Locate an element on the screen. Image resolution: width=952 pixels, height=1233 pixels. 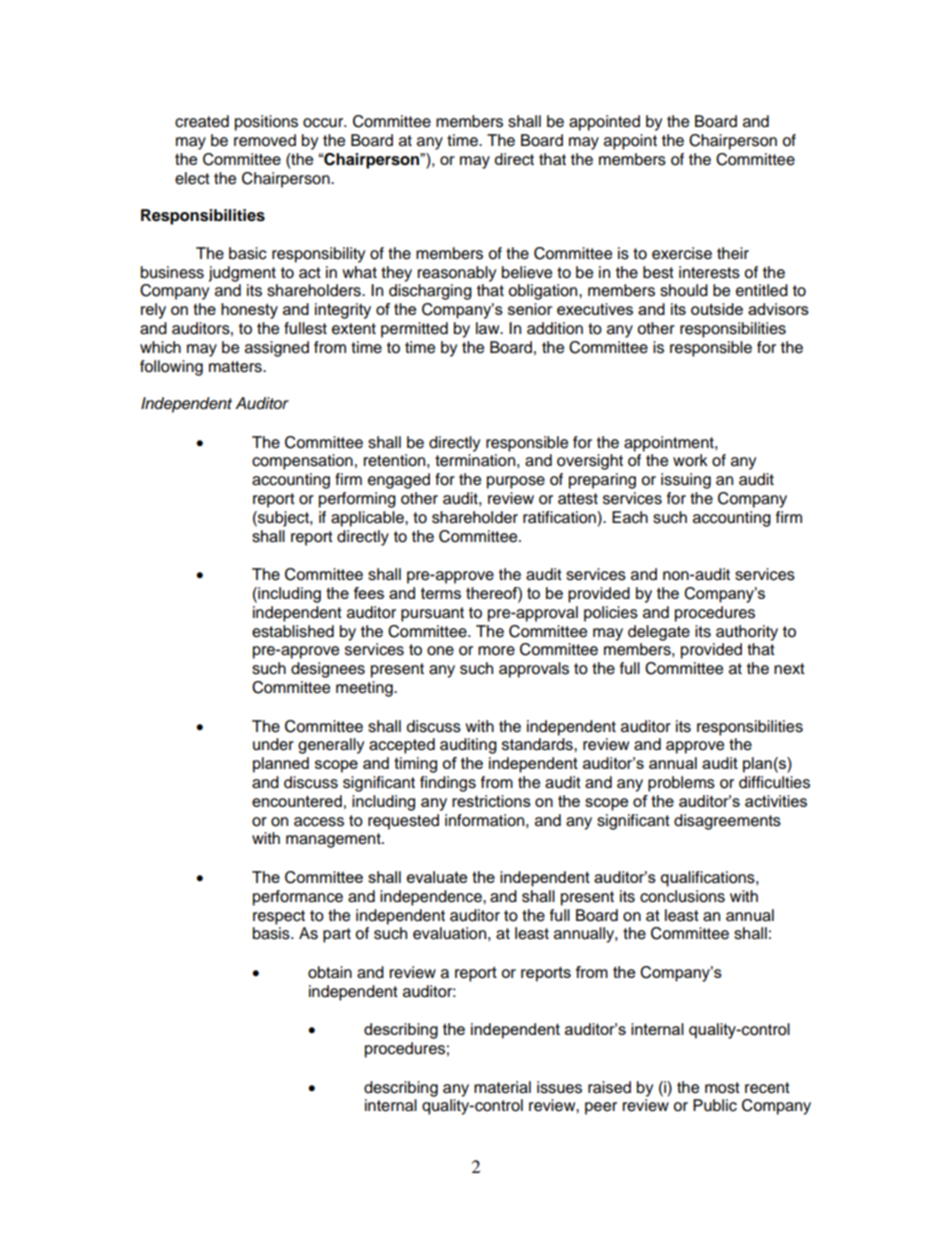
problems is located at coordinates (681, 784).
